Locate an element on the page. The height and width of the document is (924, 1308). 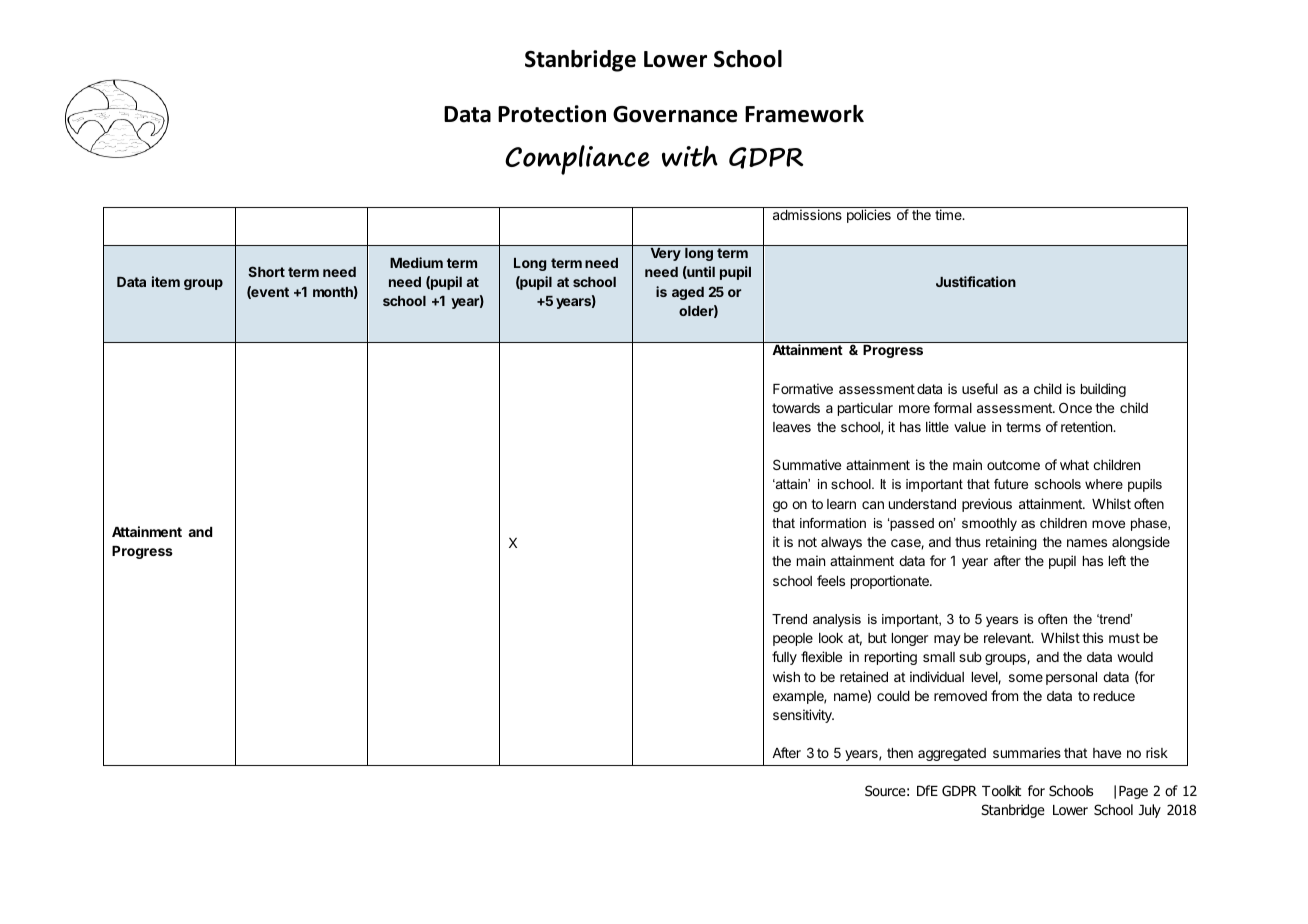
Governance is located at coordinates (675, 114).
